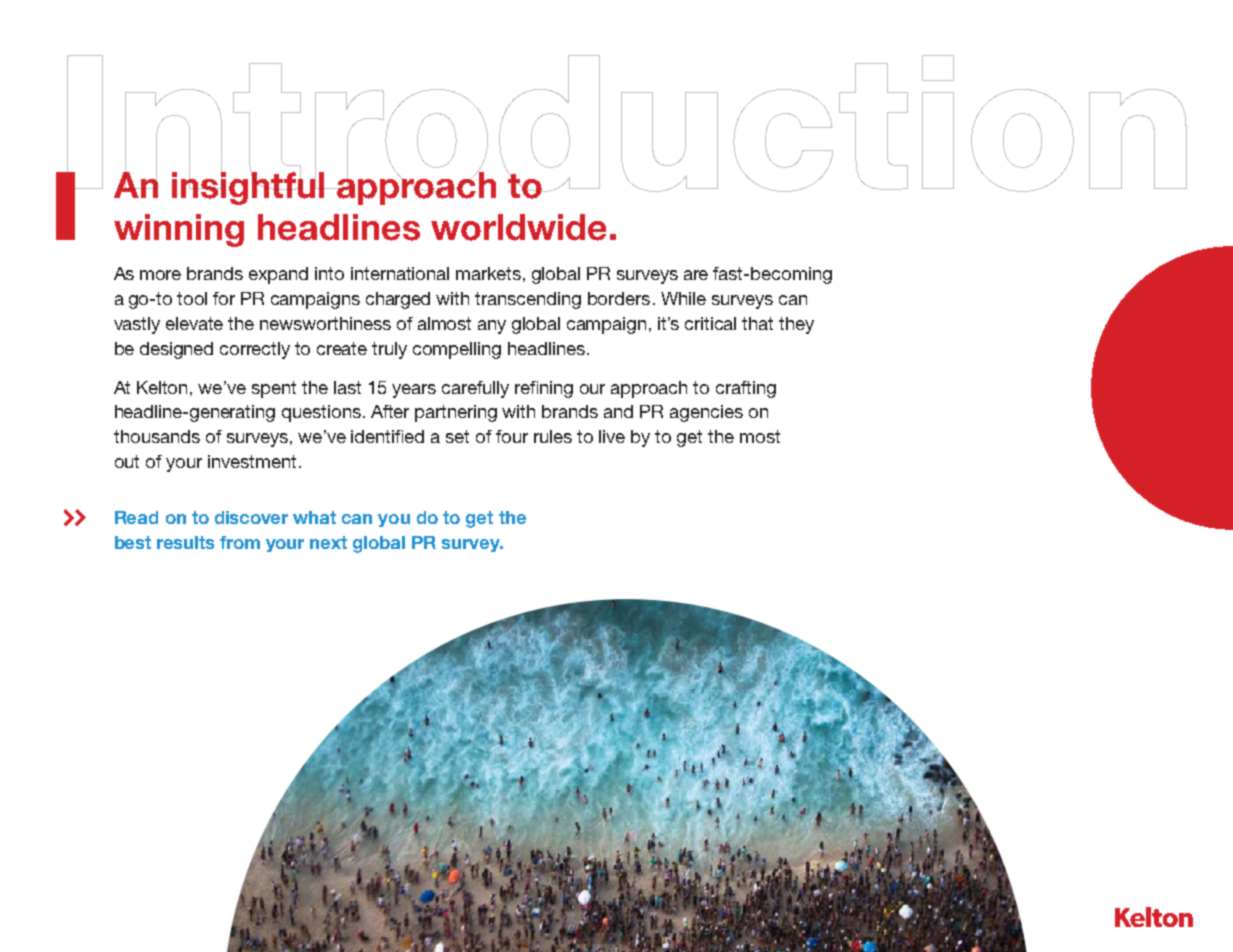 This image has height=952, width=1233. What do you see at coordinates (518, 227) in the image?
I see `worldwide` at bounding box center [518, 227].
